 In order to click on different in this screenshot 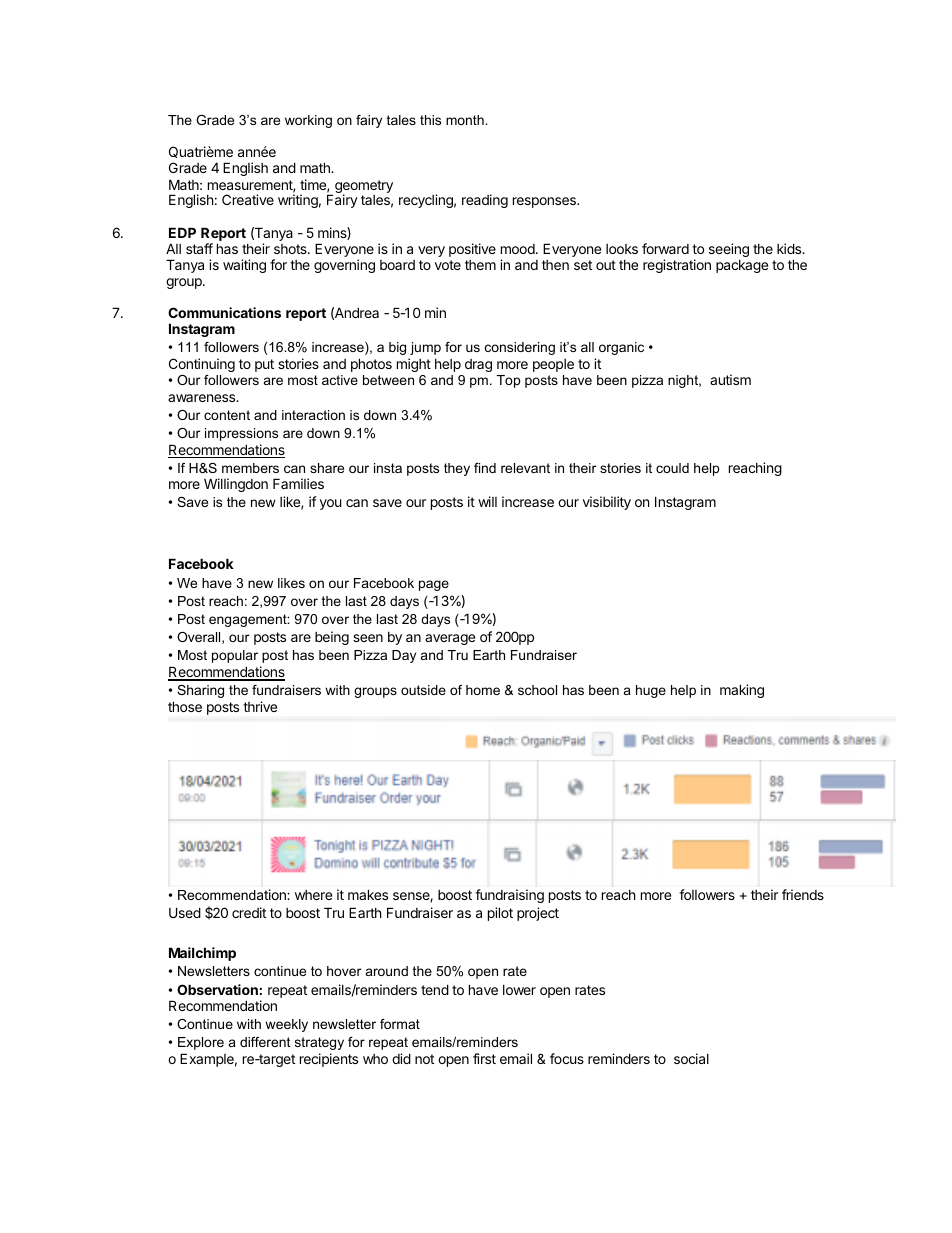, I will do `click(265, 1042)`.
